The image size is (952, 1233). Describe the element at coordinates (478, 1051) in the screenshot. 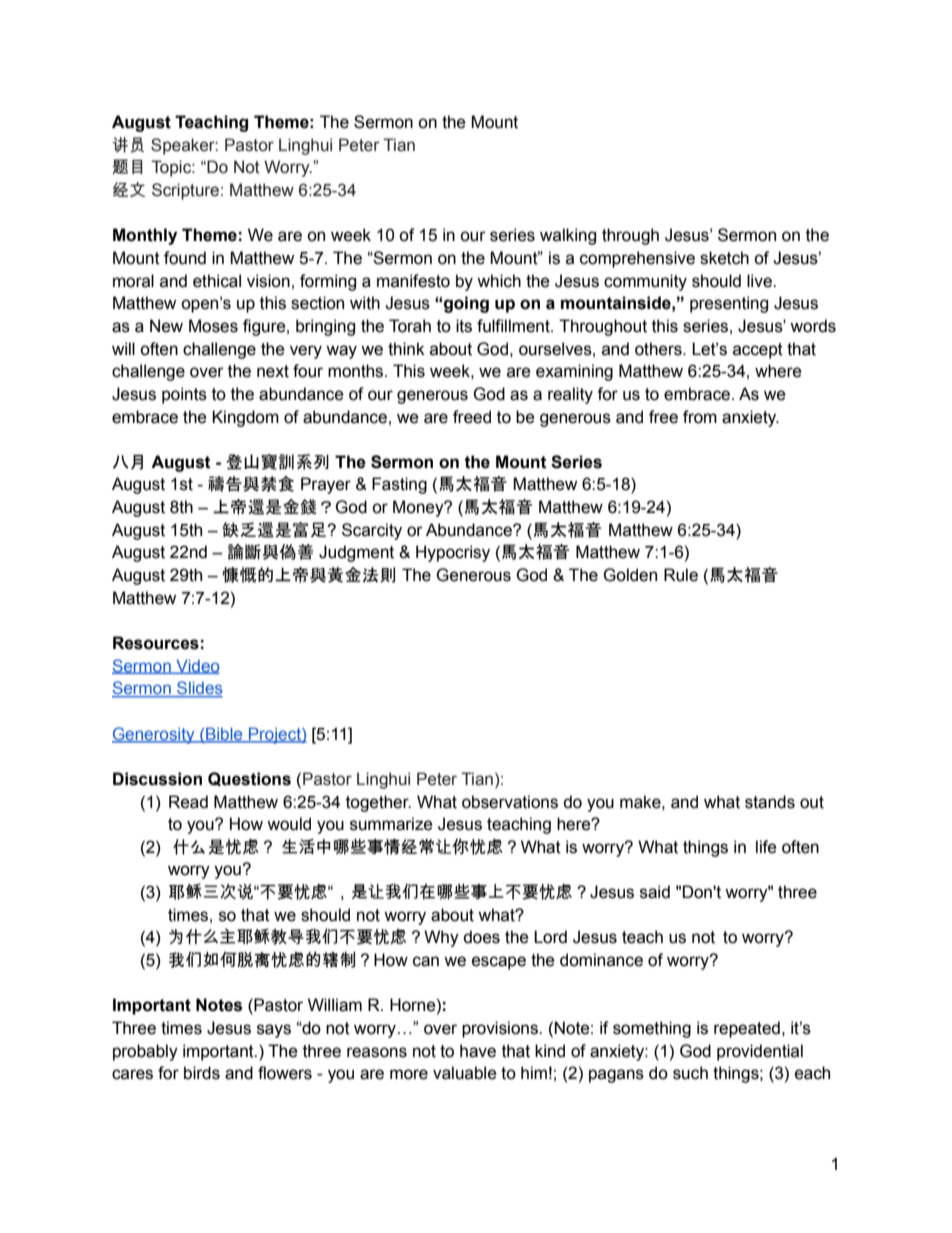

I see `have` at that location.
